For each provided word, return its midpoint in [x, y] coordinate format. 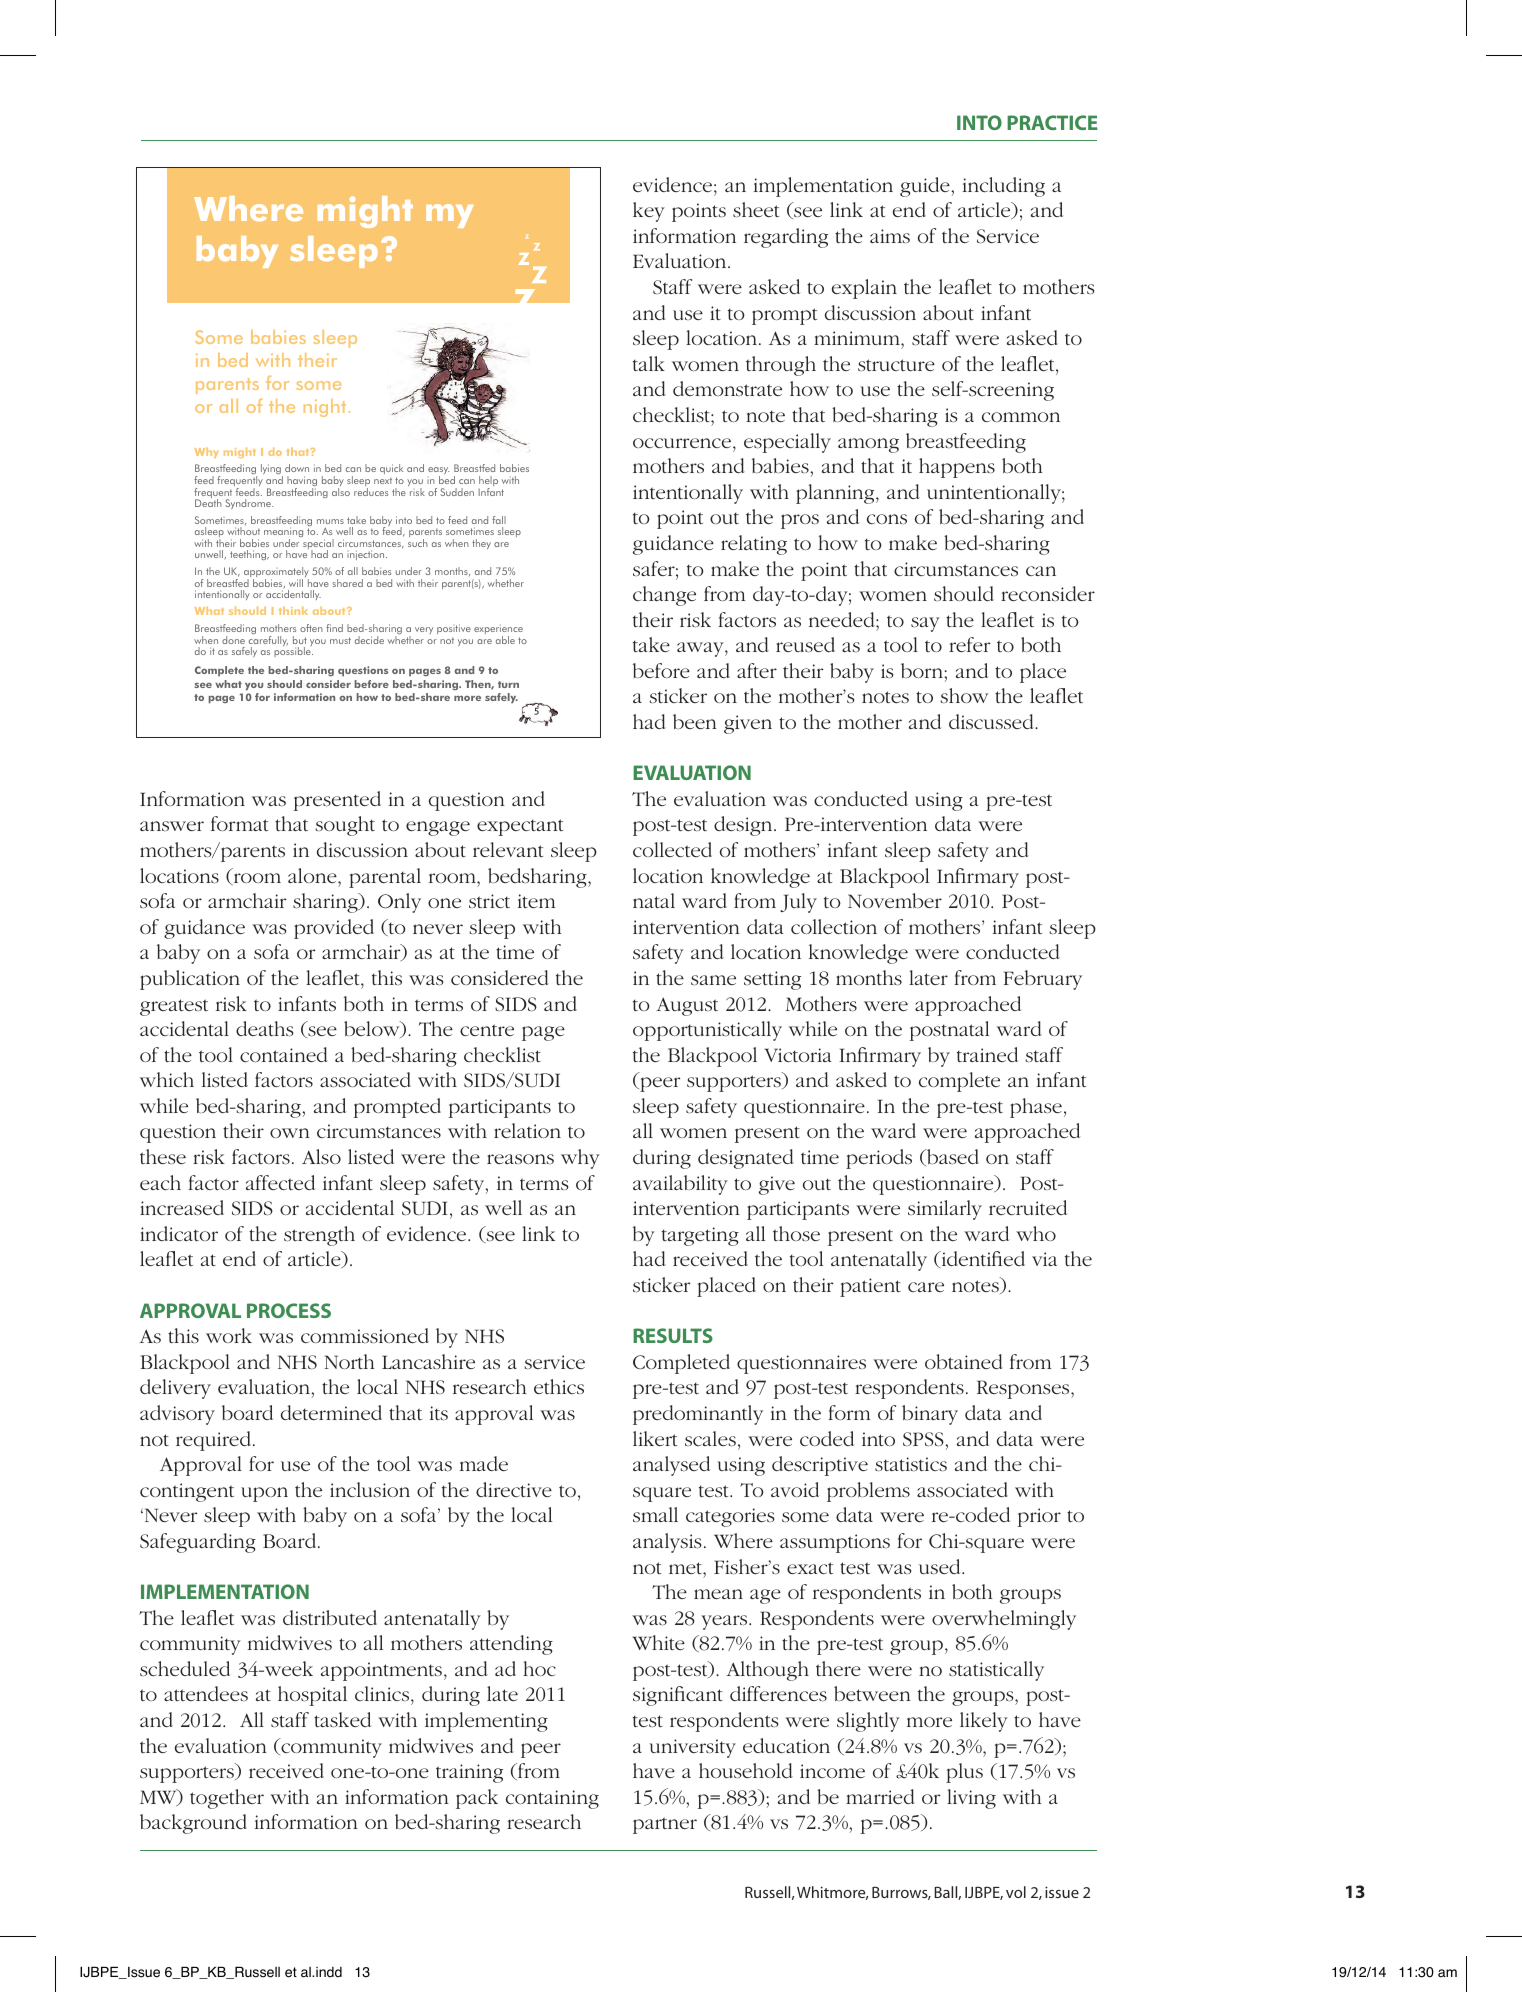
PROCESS [289, 1310]
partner [665, 1825]
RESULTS [673, 1335]
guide [926, 187]
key [649, 212]
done [233, 640]
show [964, 695]
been [695, 721]
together [227, 1799]
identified [982, 1259]
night [325, 408]
